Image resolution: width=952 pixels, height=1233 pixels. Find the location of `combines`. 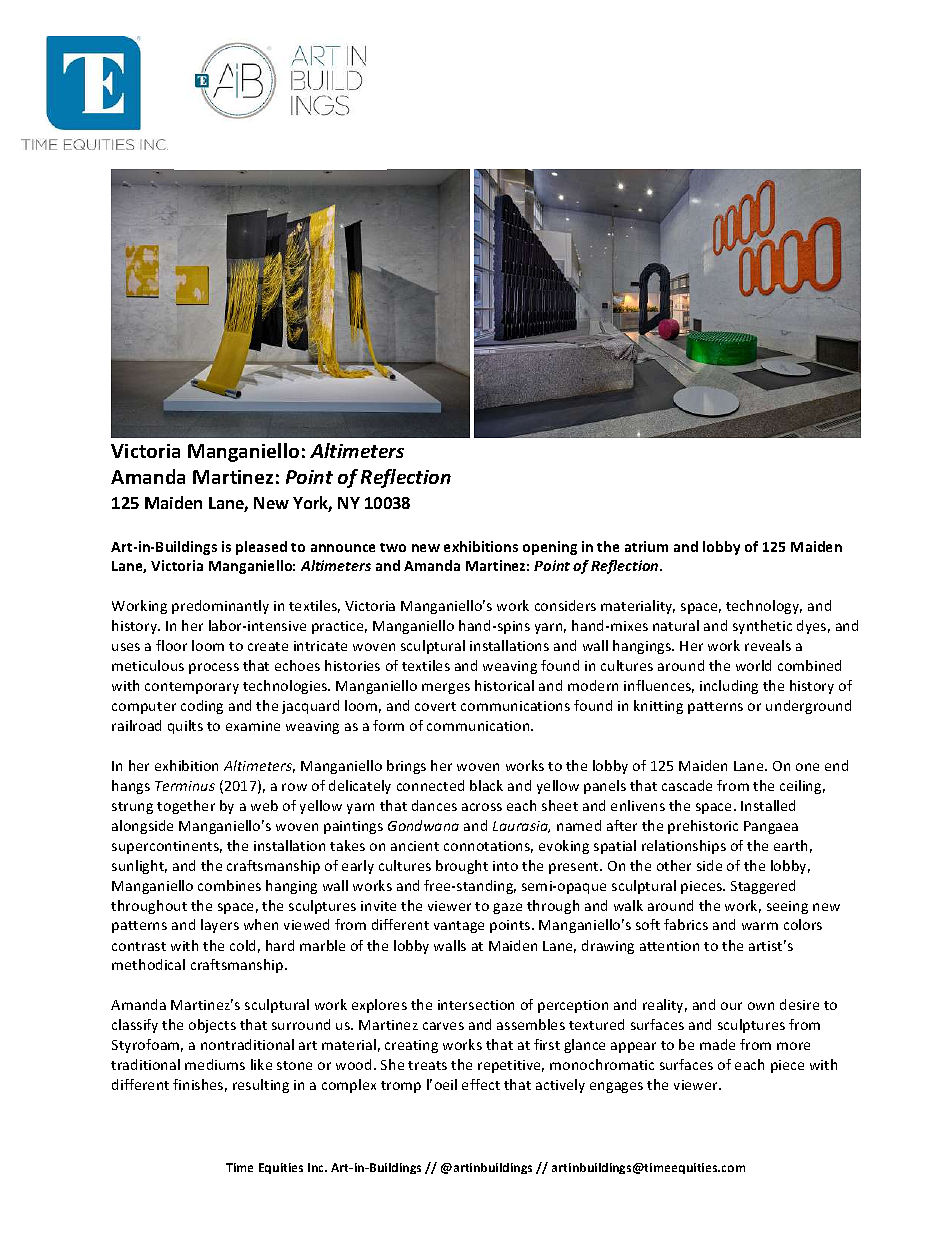

combines is located at coordinates (229, 885).
